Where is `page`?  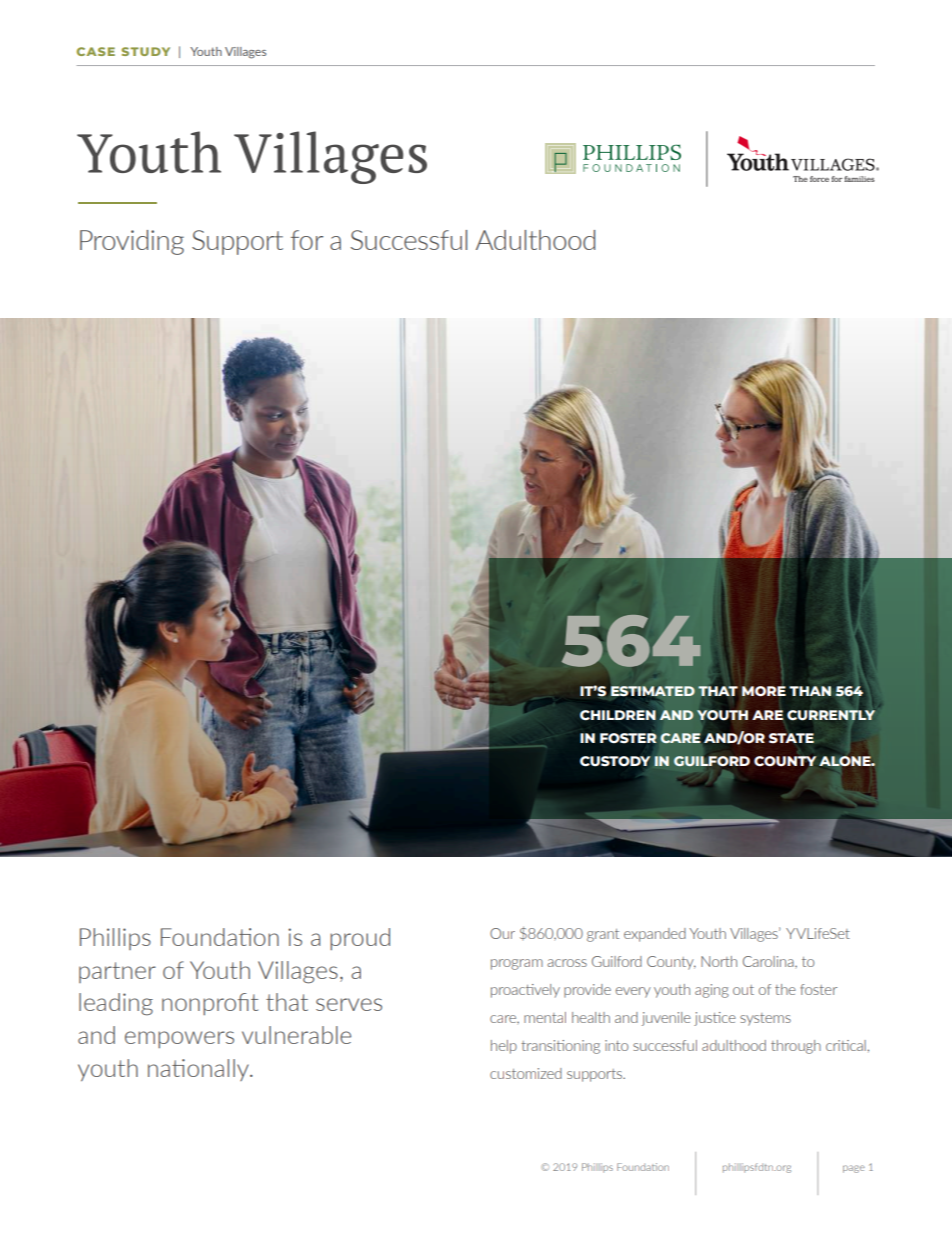
page is located at coordinates (854, 1169).
